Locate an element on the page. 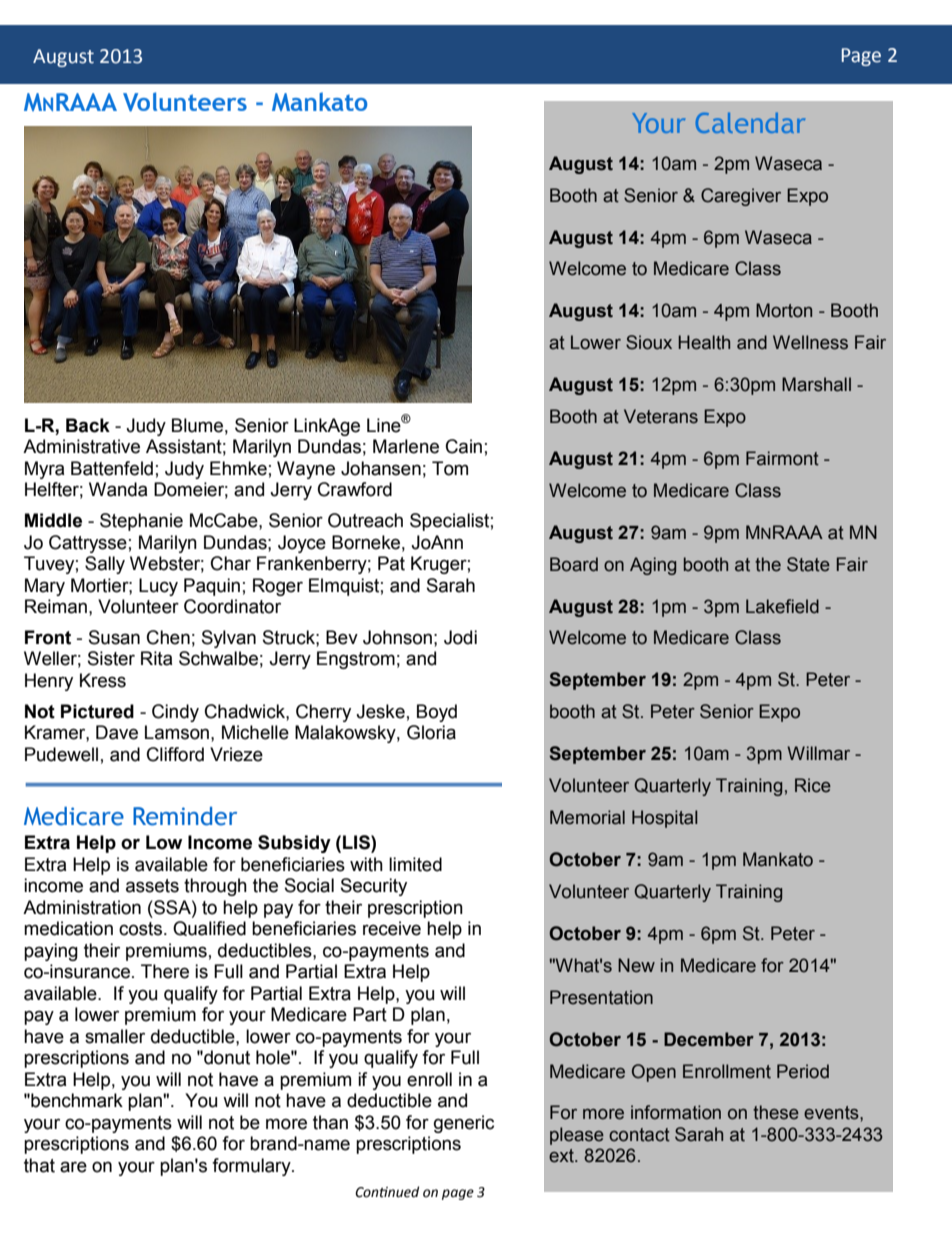 Image resolution: width=952 pixels, height=1233 pixels. that is located at coordinates (39, 1165).
